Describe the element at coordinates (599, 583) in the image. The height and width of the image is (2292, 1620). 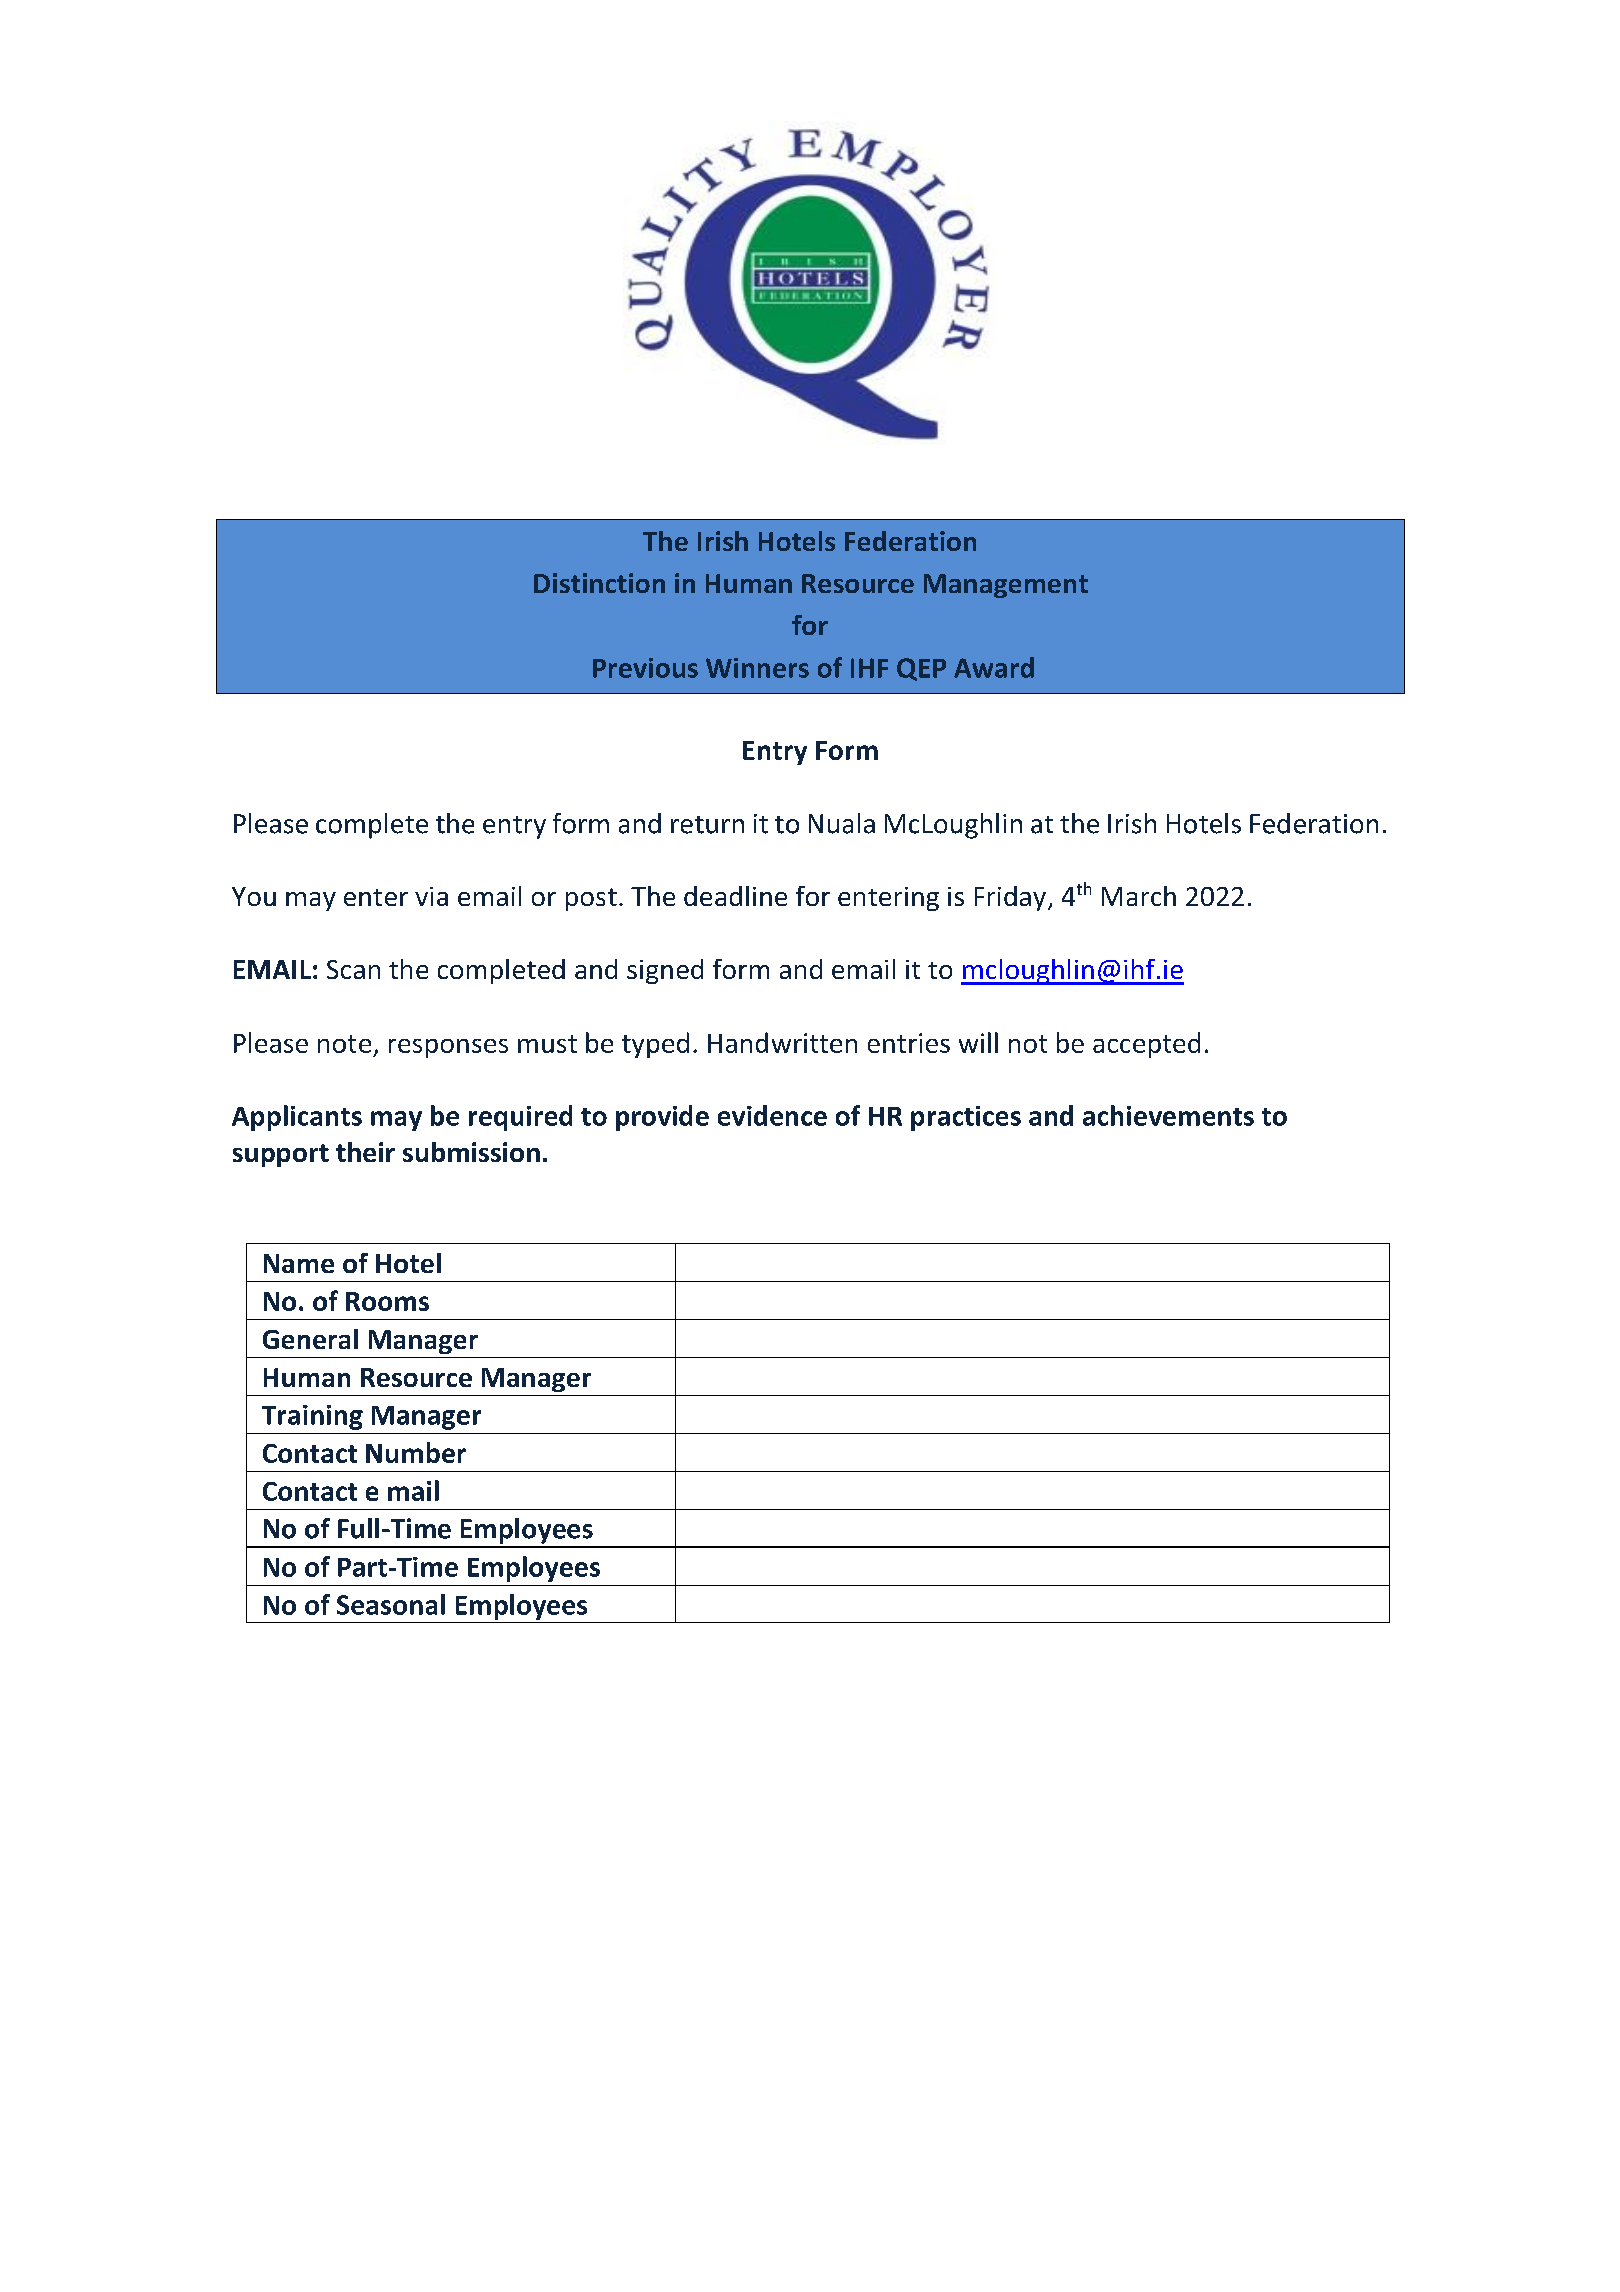
I see `Distinction` at that location.
